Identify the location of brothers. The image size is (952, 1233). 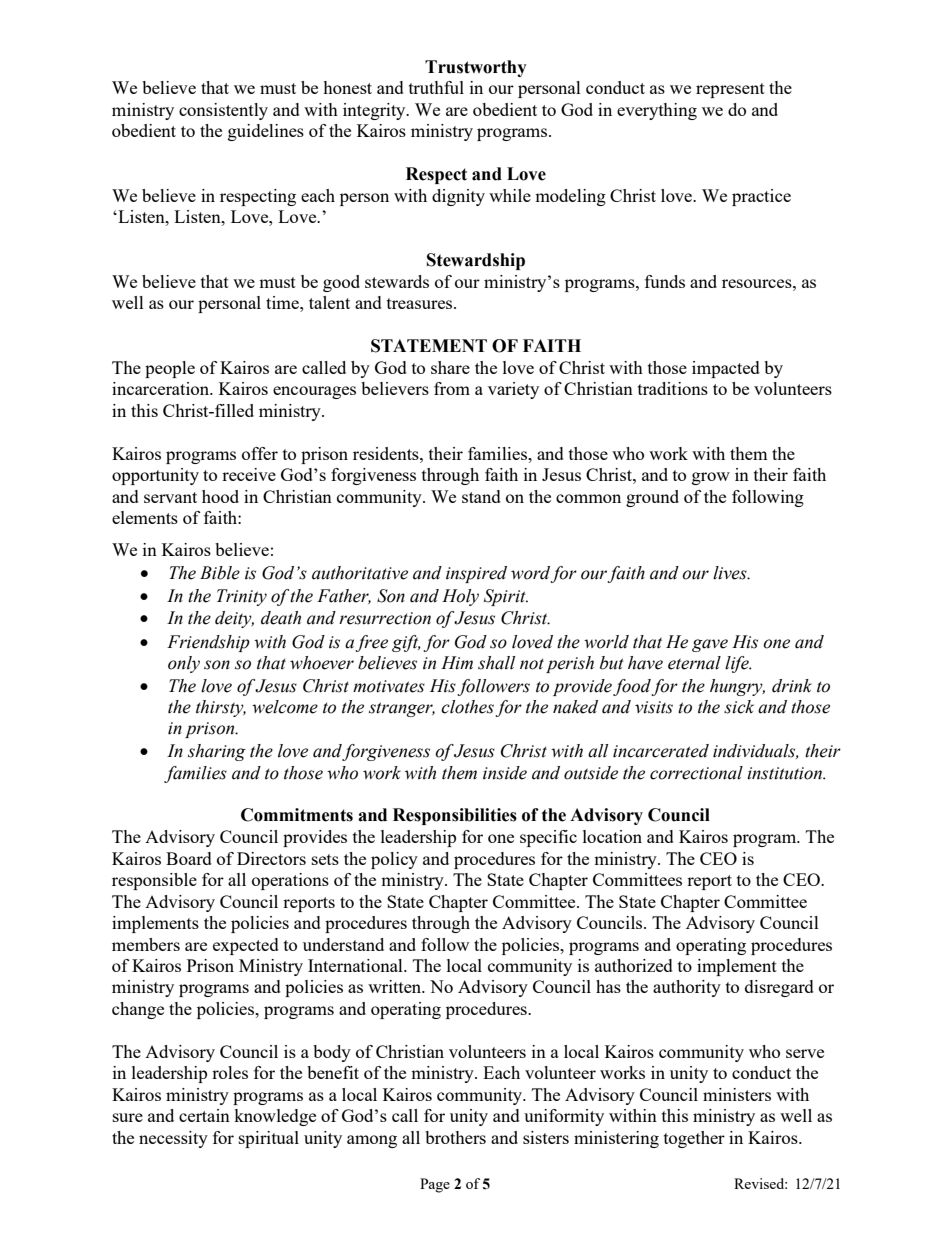
(455, 1137).
